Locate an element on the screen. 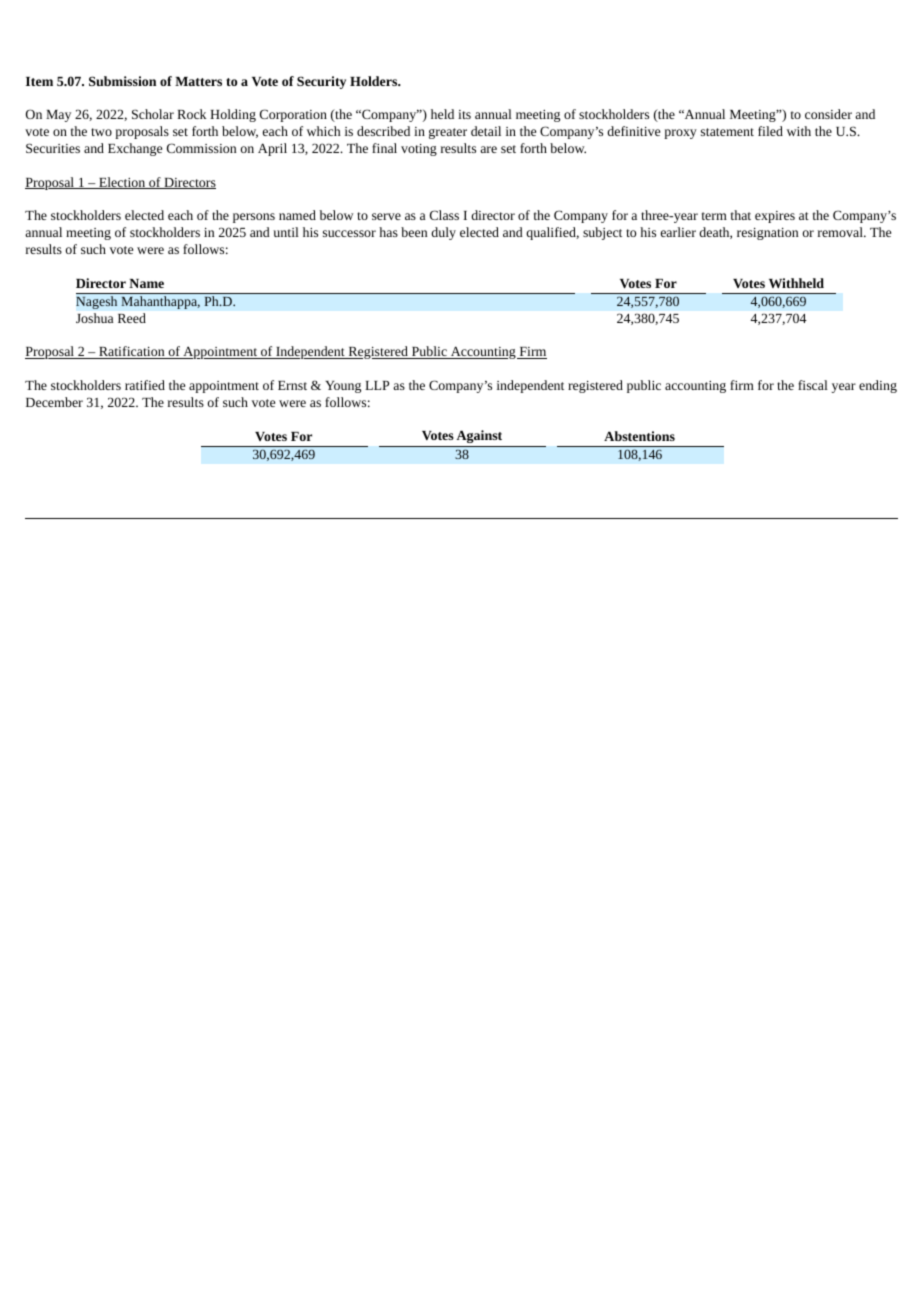 Image resolution: width=924 pixels, height=1308 pixels. resignation is located at coordinates (767, 234).
